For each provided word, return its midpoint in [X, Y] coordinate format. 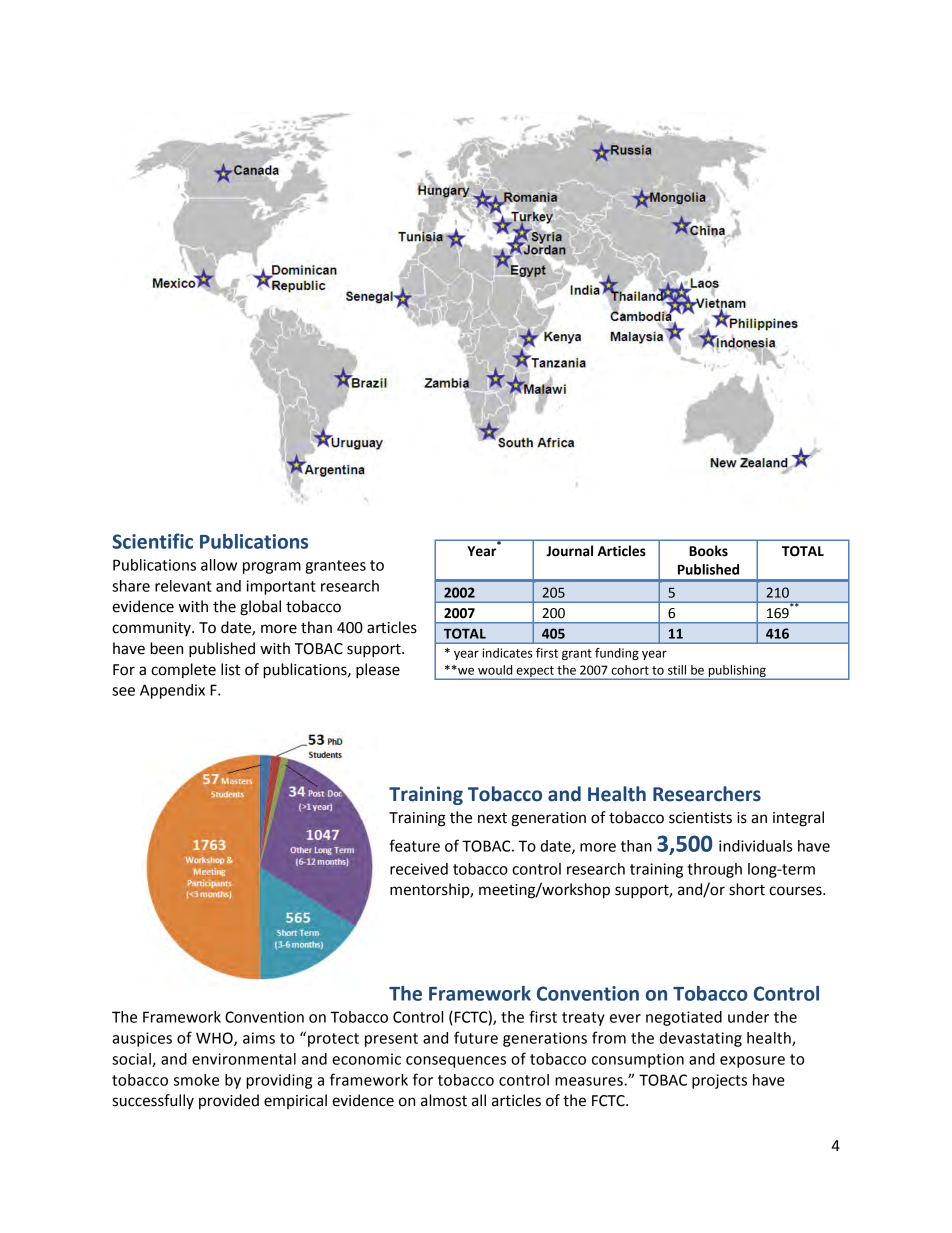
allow [219, 565]
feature [415, 845]
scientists [700, 818]
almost [444, 1100]
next [492, 818]
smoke [196, 1080]
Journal [569, 551]
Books [708, 551]
